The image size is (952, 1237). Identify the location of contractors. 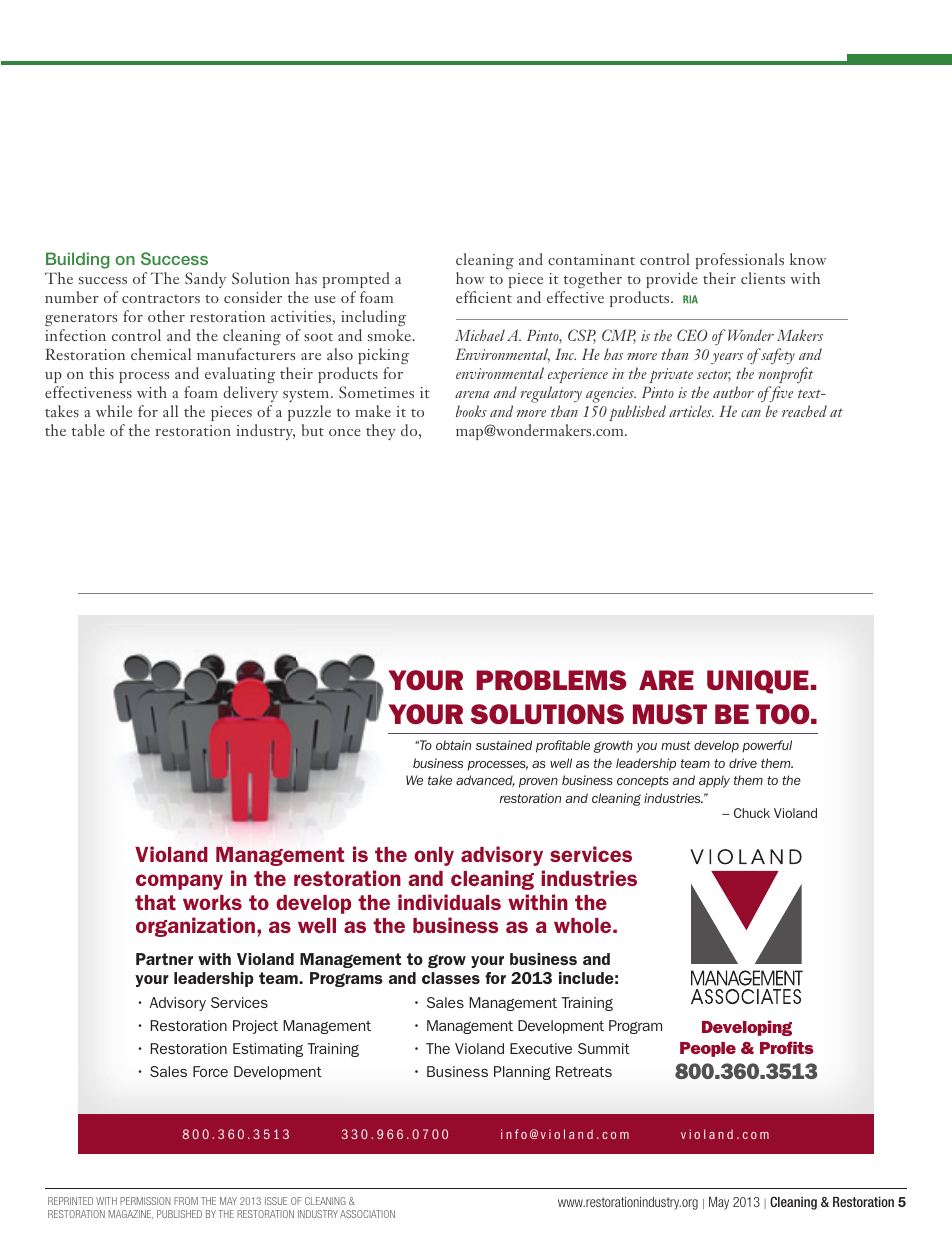
(161, 299).
